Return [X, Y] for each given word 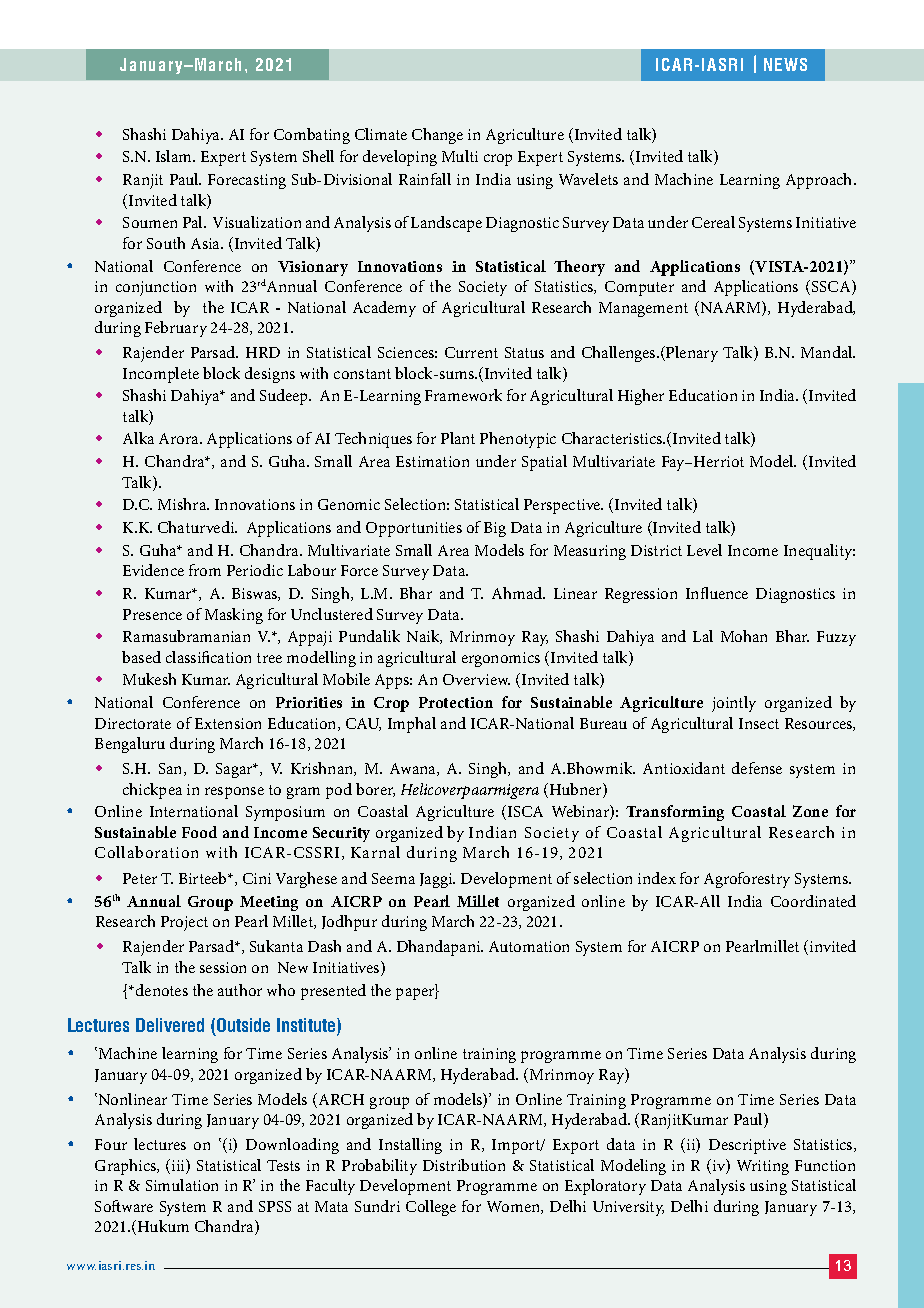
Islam [175, 156]
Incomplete [161, 375]
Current [471, 352]
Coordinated [813, 901]
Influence [717, 593]
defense [757, 768]
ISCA [525, 811]
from [205, 570]
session [223, 967]
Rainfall [425, 179]
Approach [820, 181]
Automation [529, 946]
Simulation [182, 1185]
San [172, 769]
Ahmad [518, 593]
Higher [641, 397]
